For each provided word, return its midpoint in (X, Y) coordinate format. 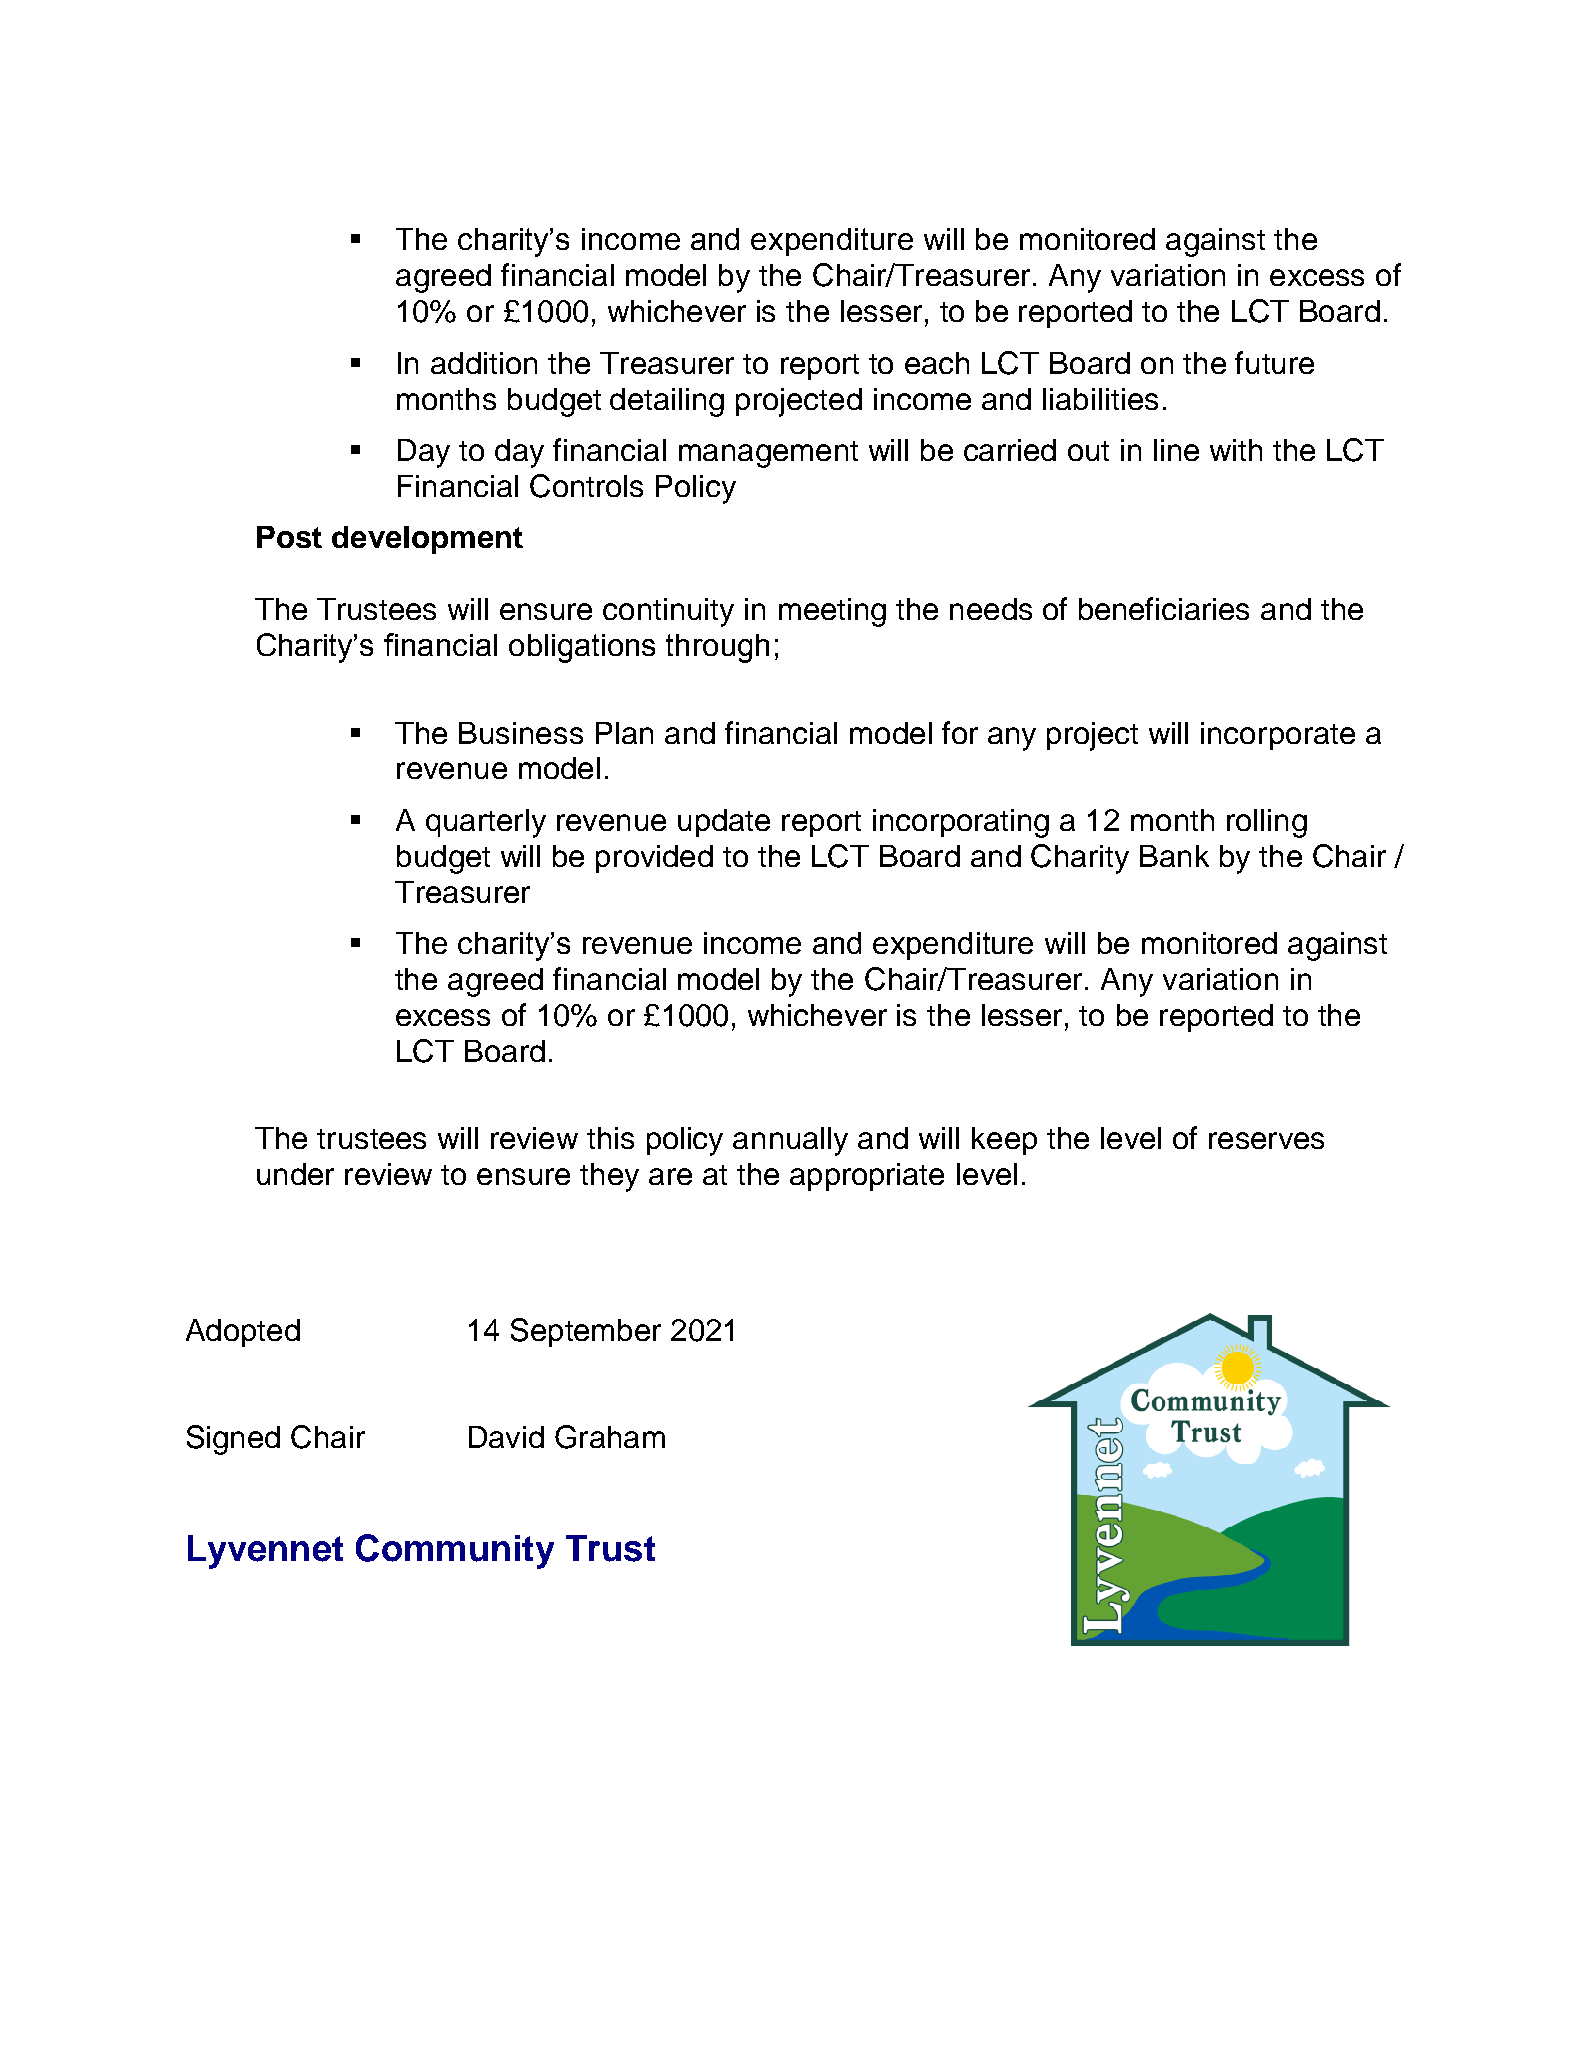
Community (455, 1551)
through (717, 648)
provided (654, 859)
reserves (1266, 1140)
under (295, 1174)
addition (484, 363)
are (670, 1176)
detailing (667, 402)
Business (521, 733)
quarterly (486, 823)
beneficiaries (1164, 608)
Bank (1174, 856)
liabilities (1100, 399)
